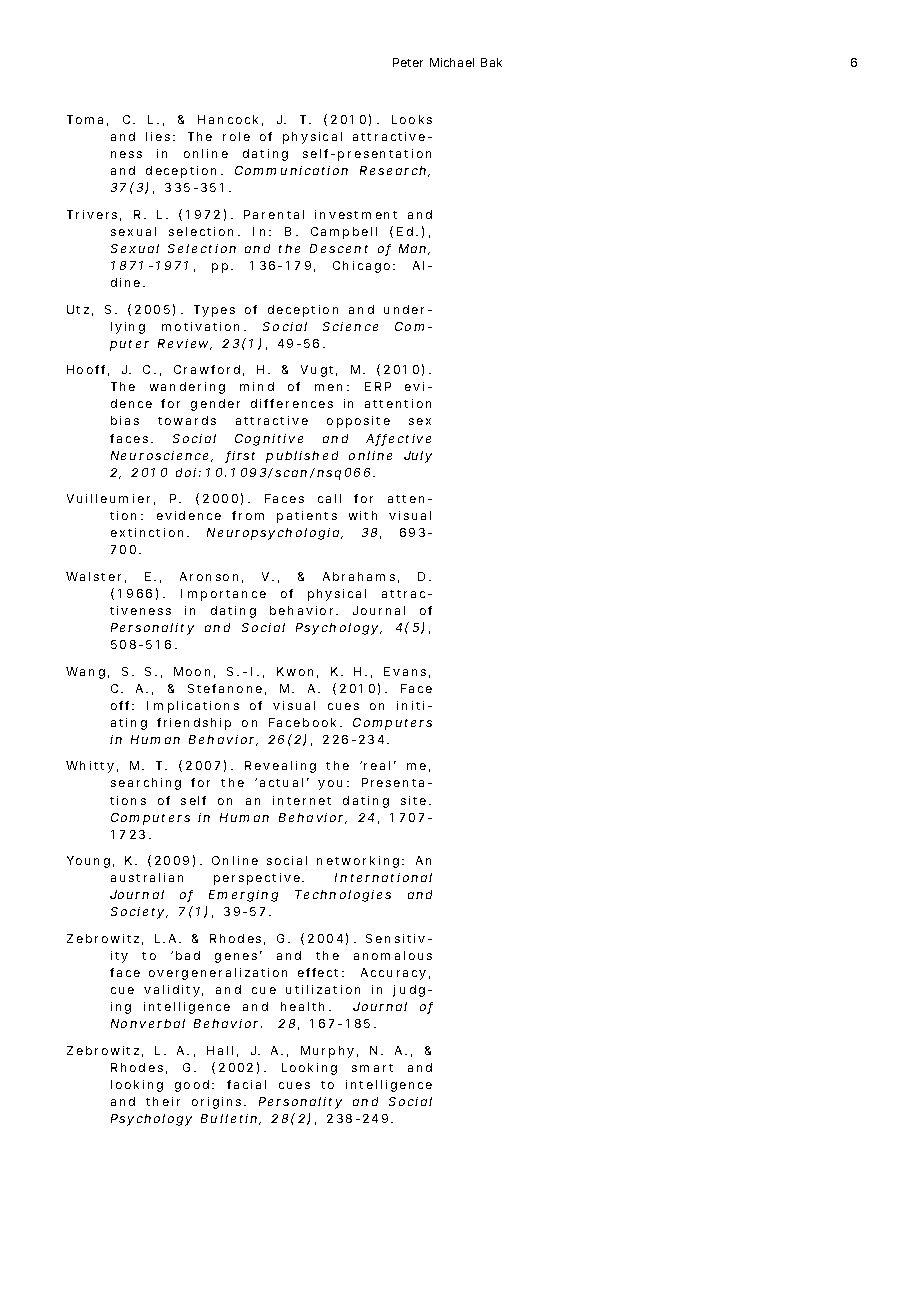  What do you see at coordinates (452, 62) in the page?
I see `Michael` at bounding box center [452, 62].
